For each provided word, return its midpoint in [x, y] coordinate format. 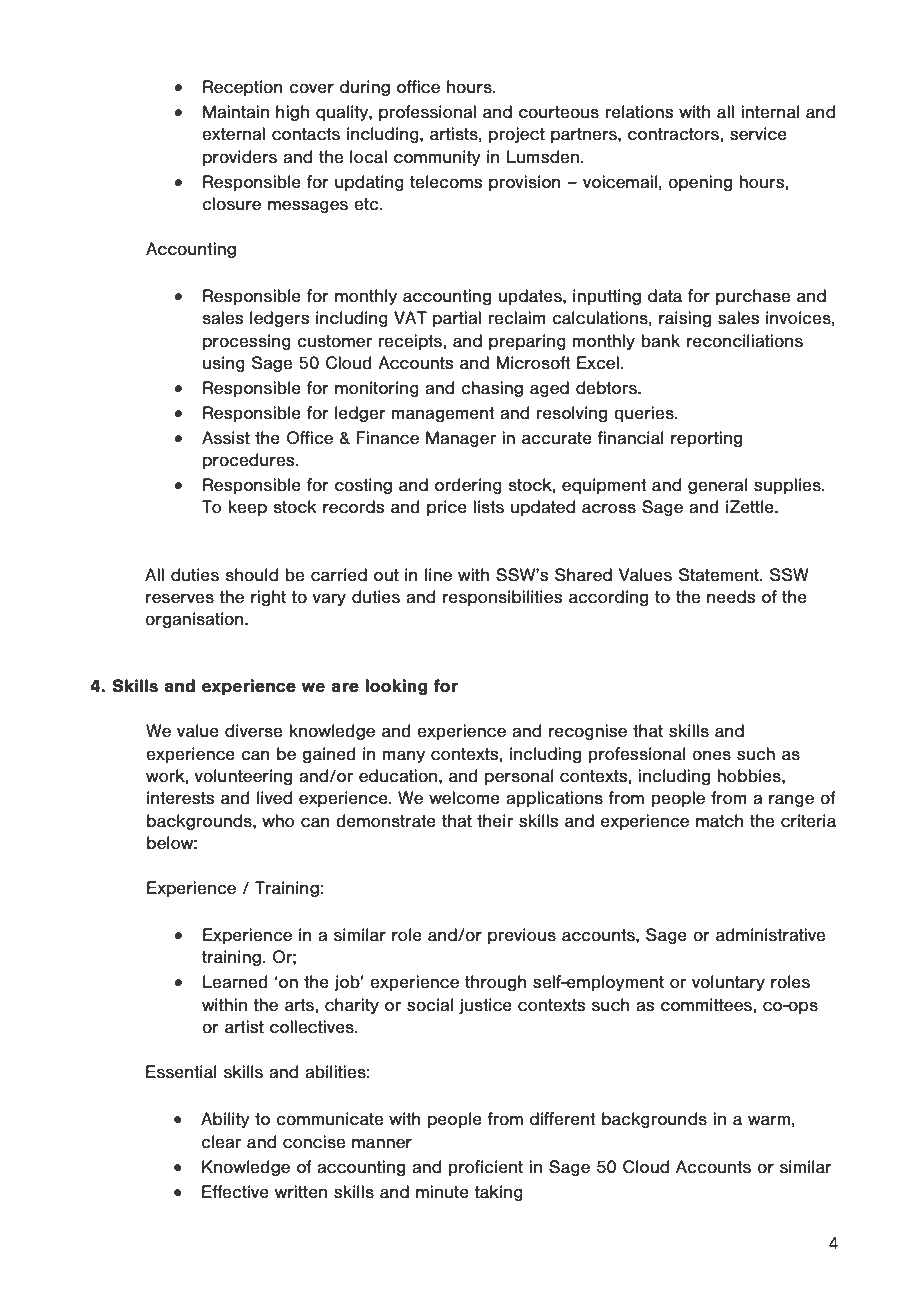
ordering [468, 486]
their [495, 821]
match [720, 821]
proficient [485, 1168]
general [717, 486]
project [517, 135]
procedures [250, 461]
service [758, 134]
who [278, 821]
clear [221, 1142]
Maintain [236, 112]
